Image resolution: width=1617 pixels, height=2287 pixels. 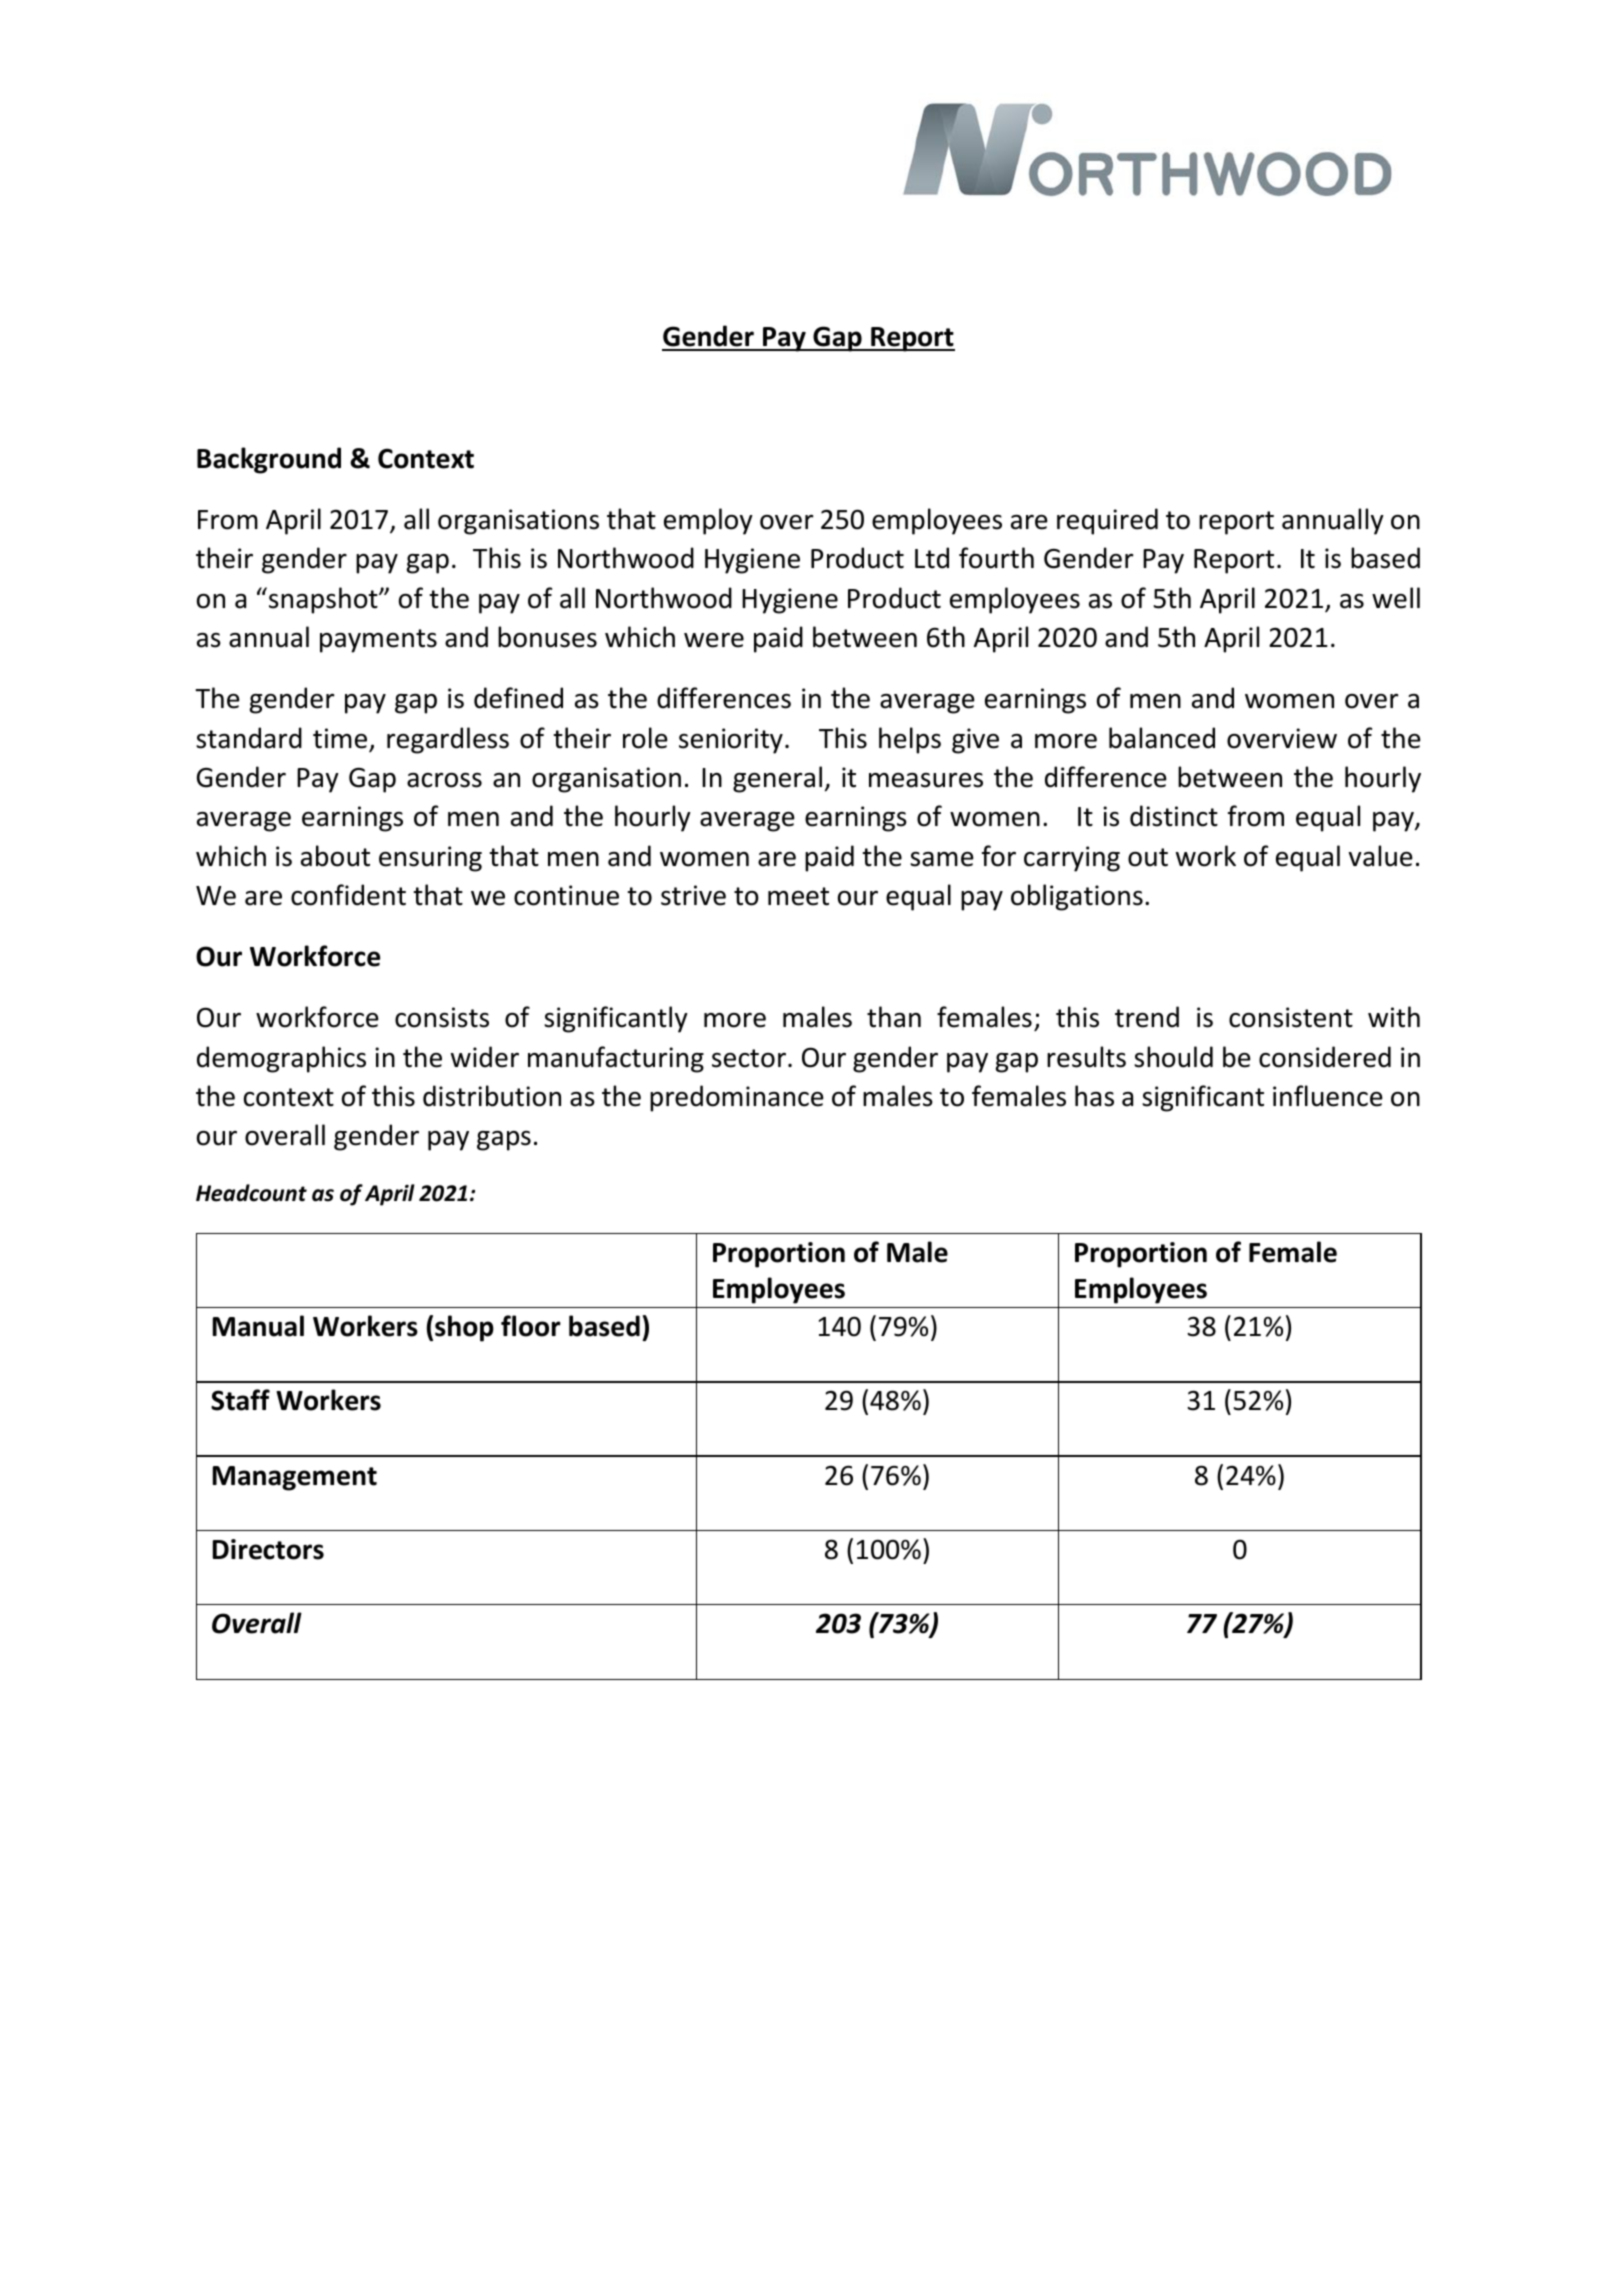 What do you see at coordinates (295, 1478) in the screenshot?
I see `Management` at bounding box center [295, 1478].
